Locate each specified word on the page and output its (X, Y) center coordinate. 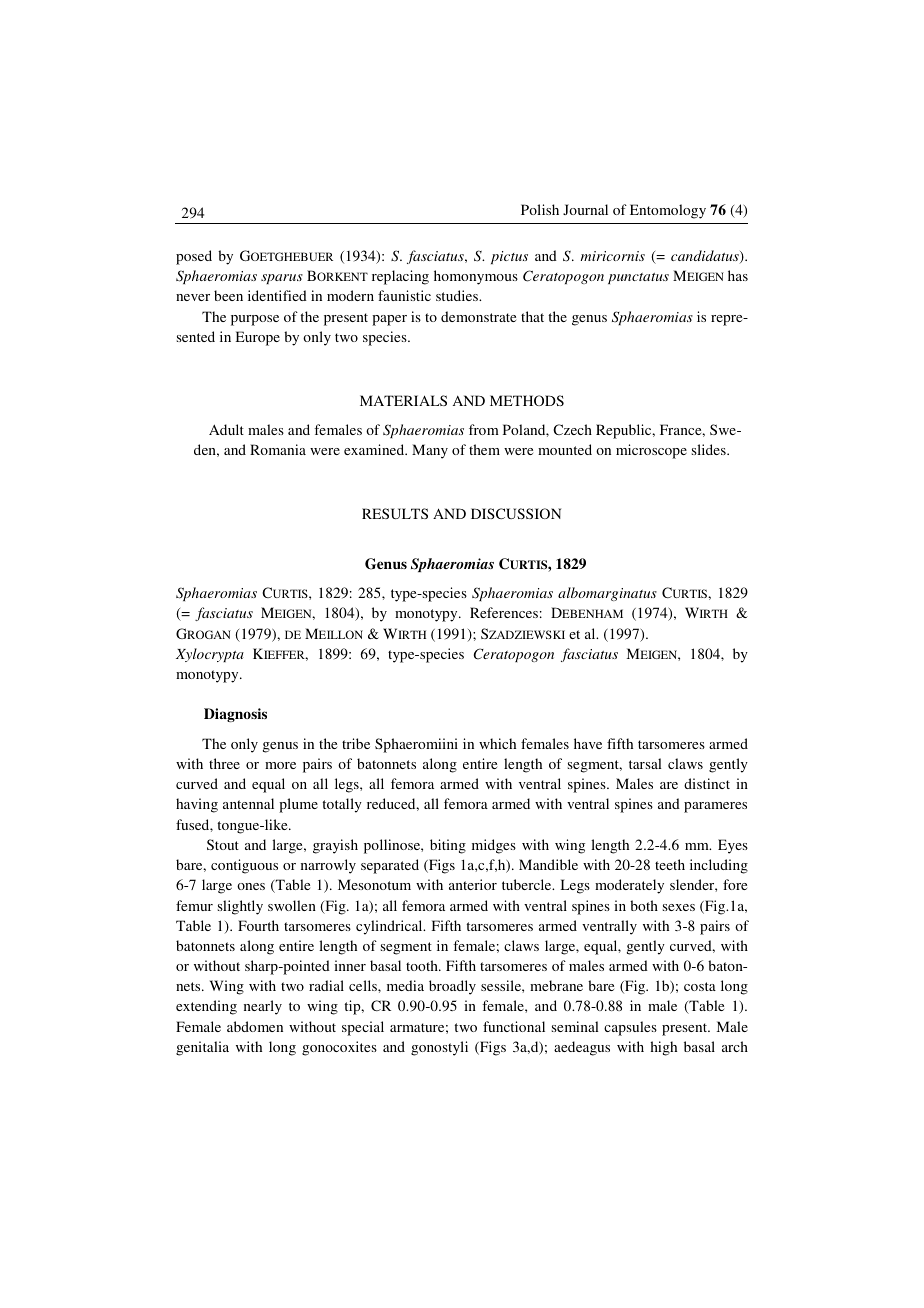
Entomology (668, 211)
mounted (565, 449)
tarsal (645, 763)
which (497, 743)
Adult (226, 429)
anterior (473, 884)
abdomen (255, 1026)
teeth (670, 864)
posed (194, 257)
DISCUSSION (516, 513)
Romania (278, 449)
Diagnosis (235, 715)
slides (710, 449)
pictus (509, 257)
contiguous (244, 866)
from (484, 429)
